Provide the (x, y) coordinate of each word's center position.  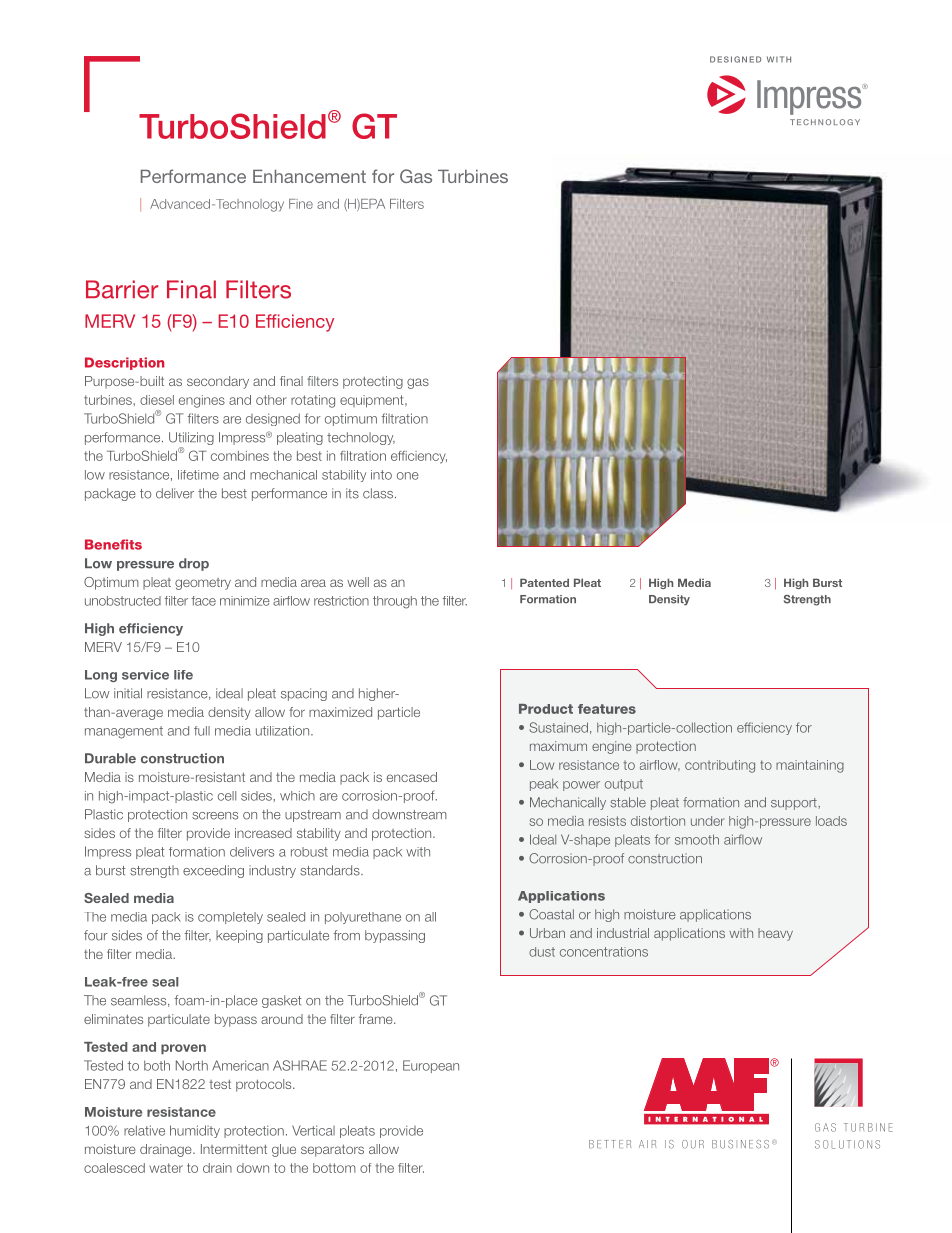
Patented (544, 582)
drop (194, 564)
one (408, 476)
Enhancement (309, 176)
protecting (373, 382)
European (431, 1066)
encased (412, 777)
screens (215, 816)
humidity (195, 1131)
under (708, 821)
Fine (301, 204)
